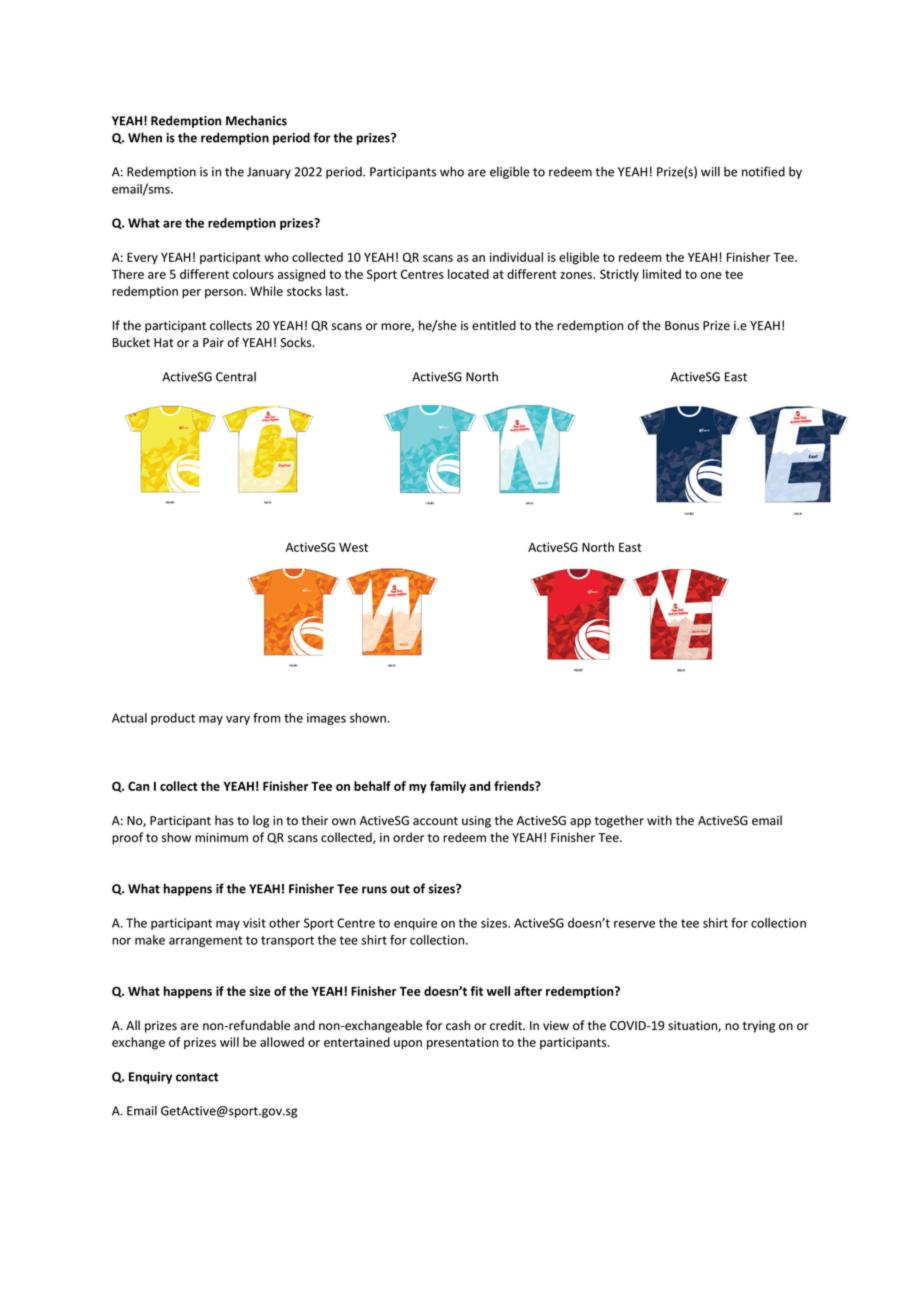  Describe the element at coordinates (759, 1027) in the screenshot. I see `trying` at that location.
